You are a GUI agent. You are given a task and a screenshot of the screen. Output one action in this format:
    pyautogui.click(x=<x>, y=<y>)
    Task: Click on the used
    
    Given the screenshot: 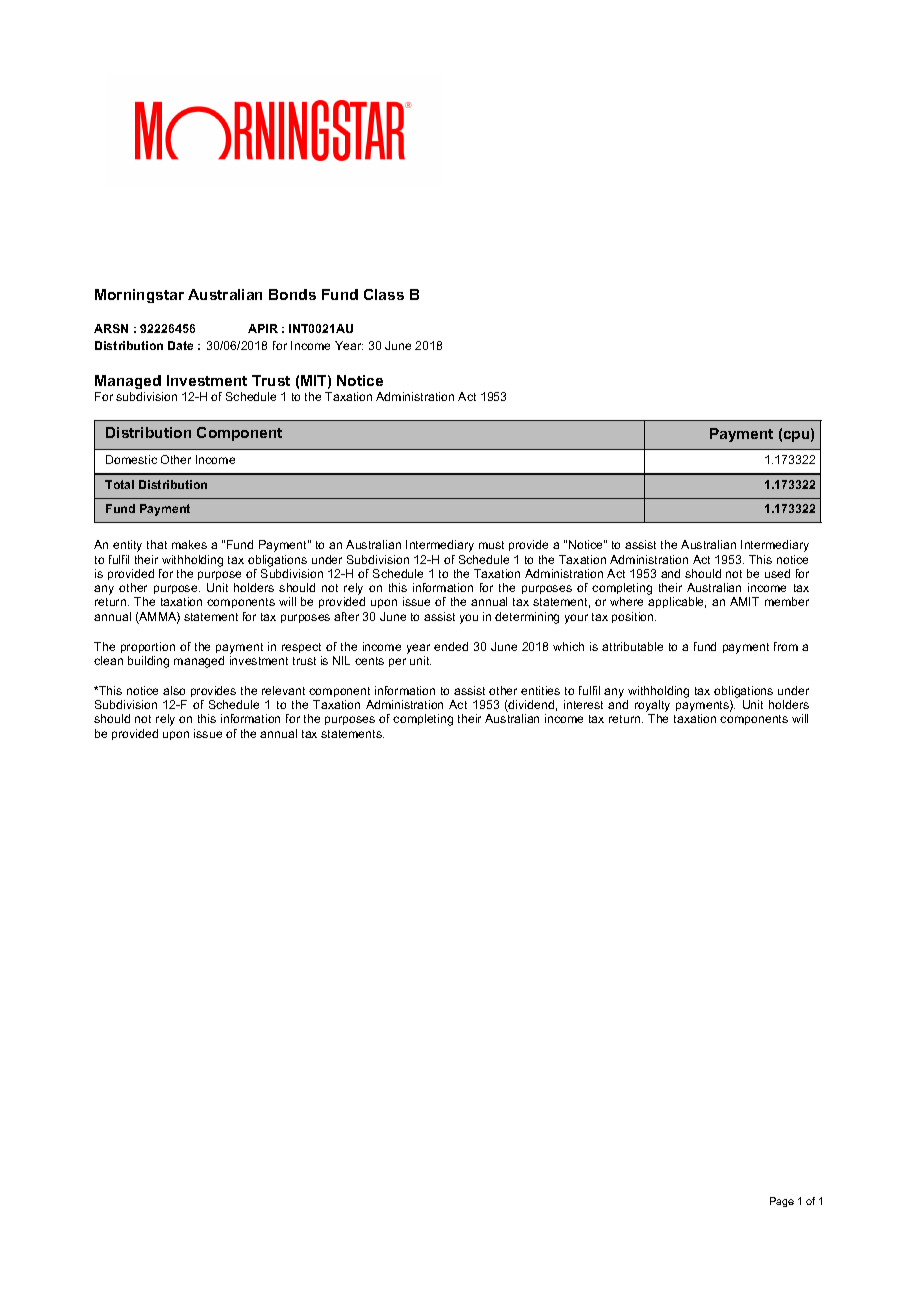 What is the action you would take?
    pyautogui.click(x=777, y=573)
